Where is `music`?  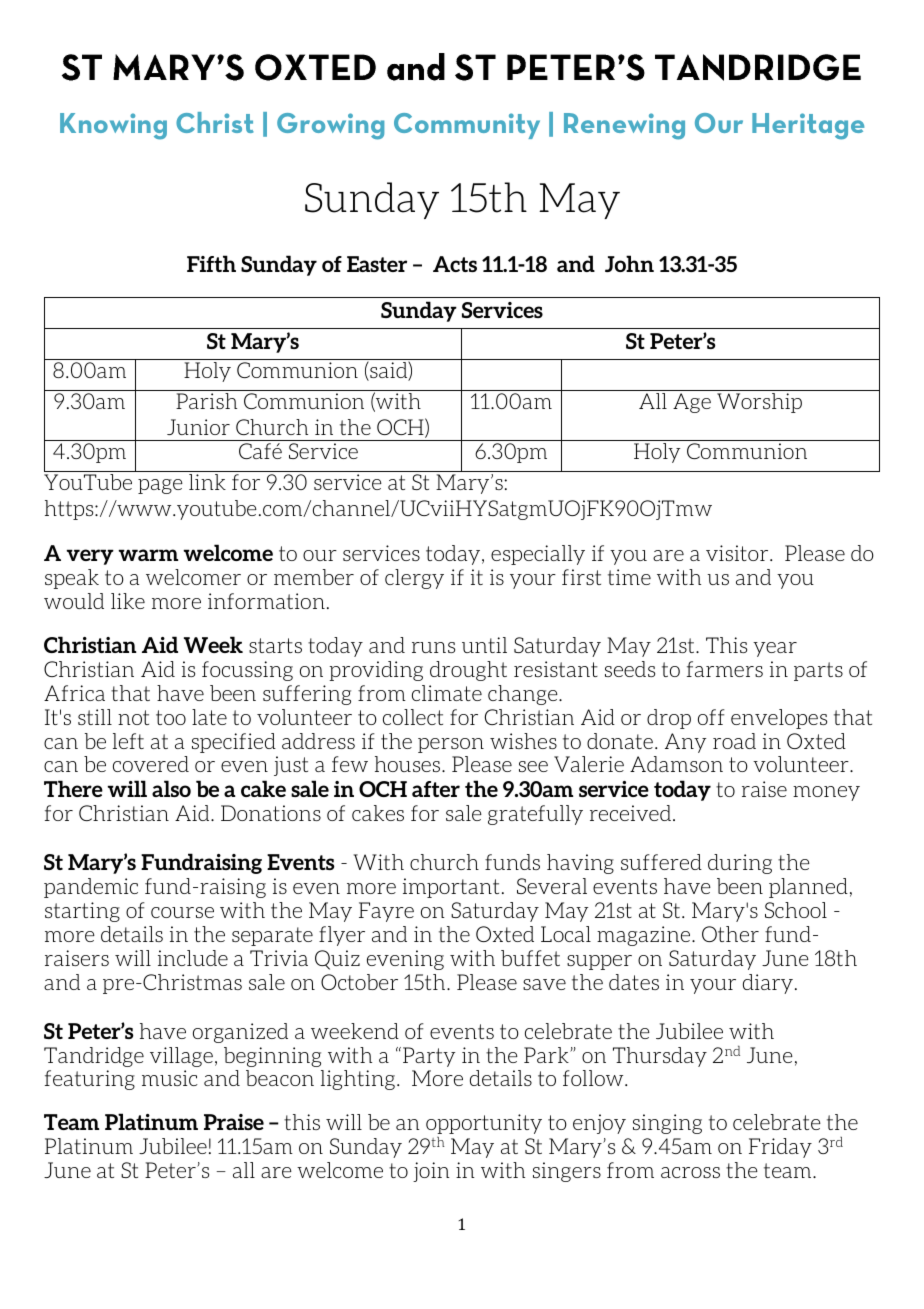 music is located at coordinates (170, 1078).
